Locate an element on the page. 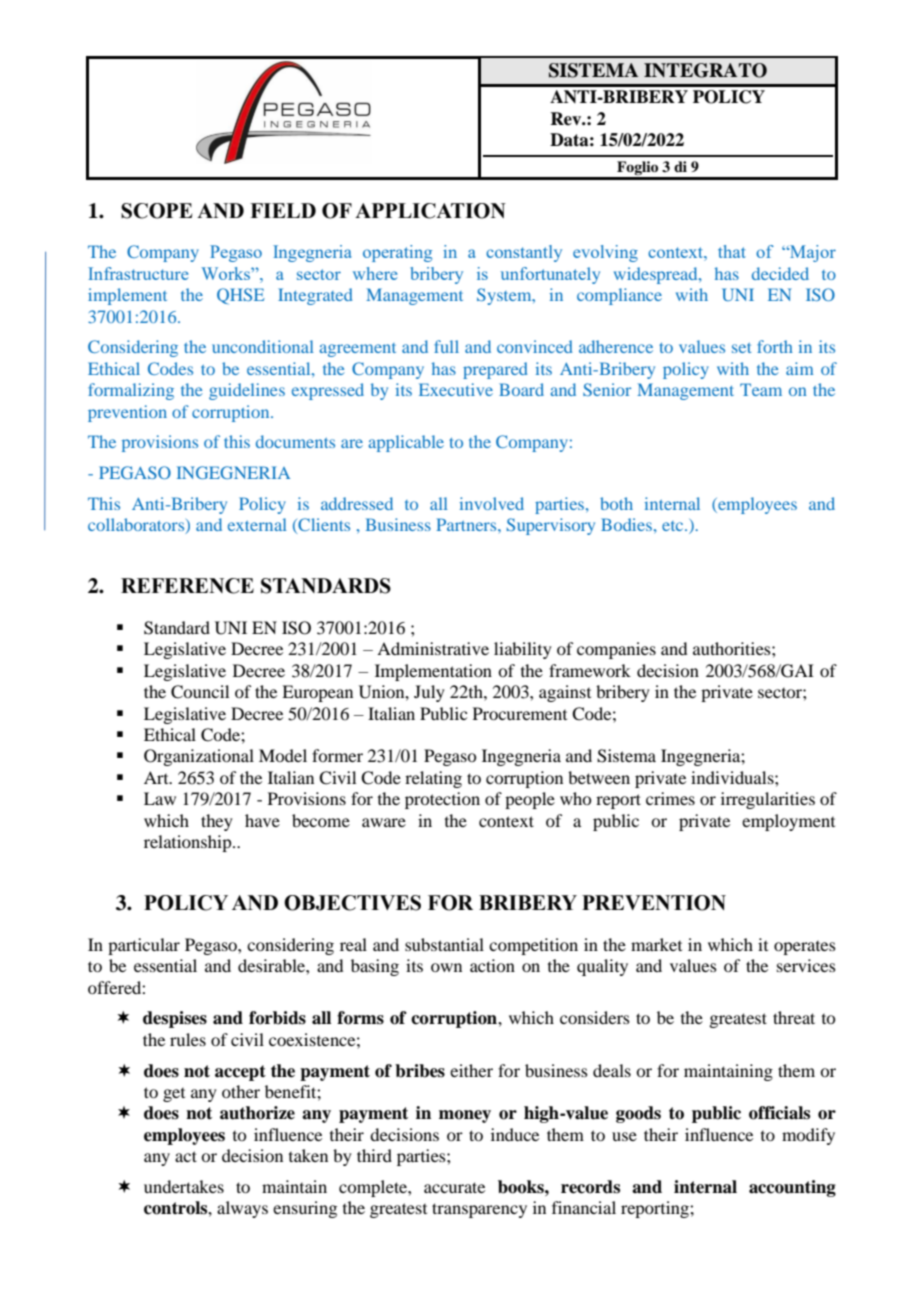 The width and height of the image is (924, 1308). employment is located at coordinates (788, 822).
